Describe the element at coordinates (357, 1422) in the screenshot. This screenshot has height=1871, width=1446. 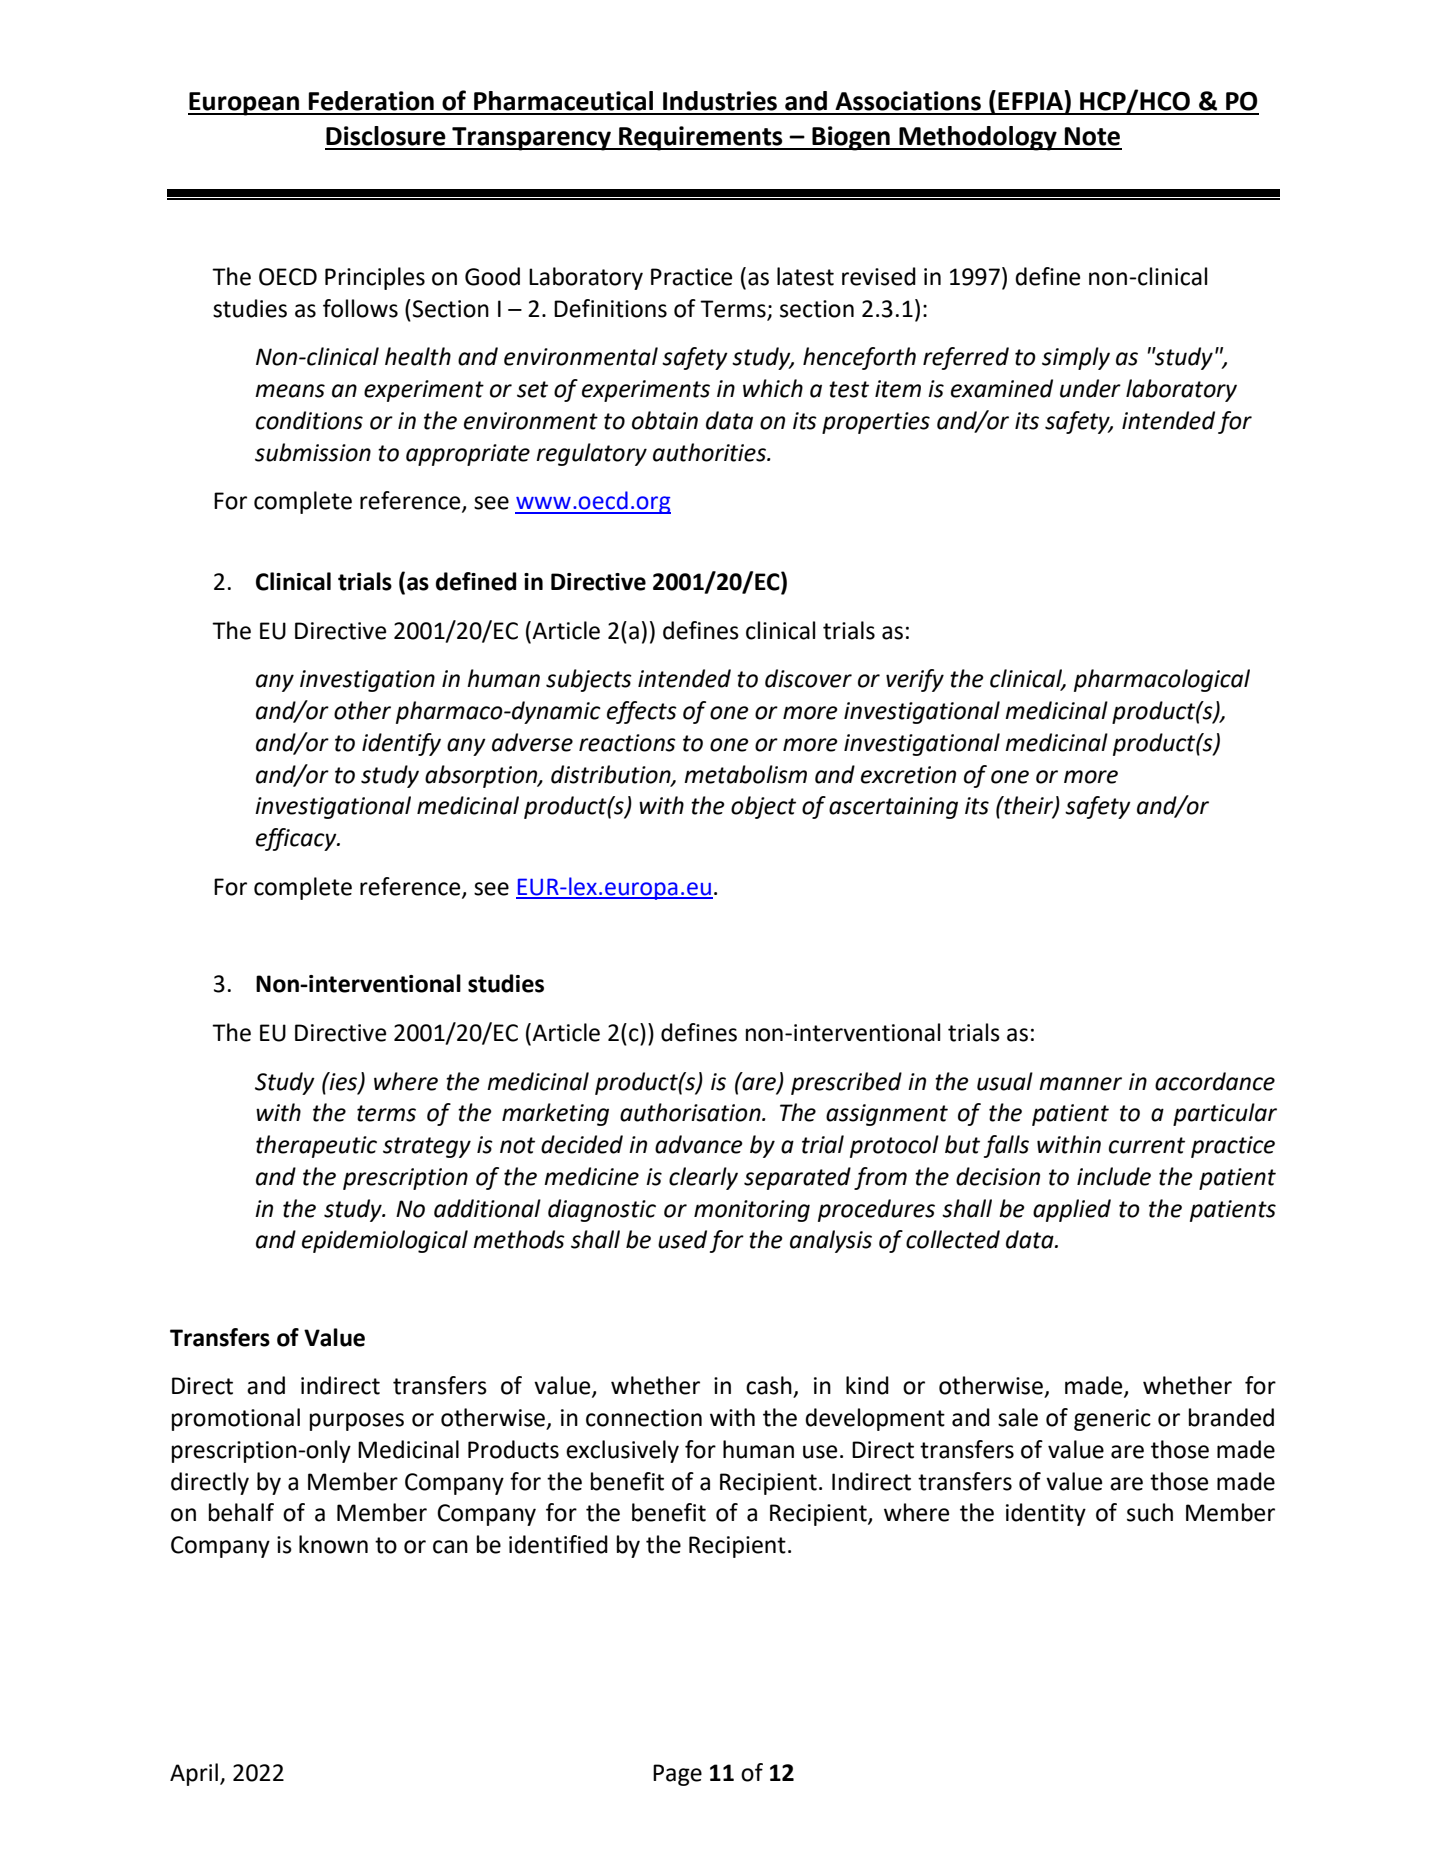
I see `purposes` at that location.
